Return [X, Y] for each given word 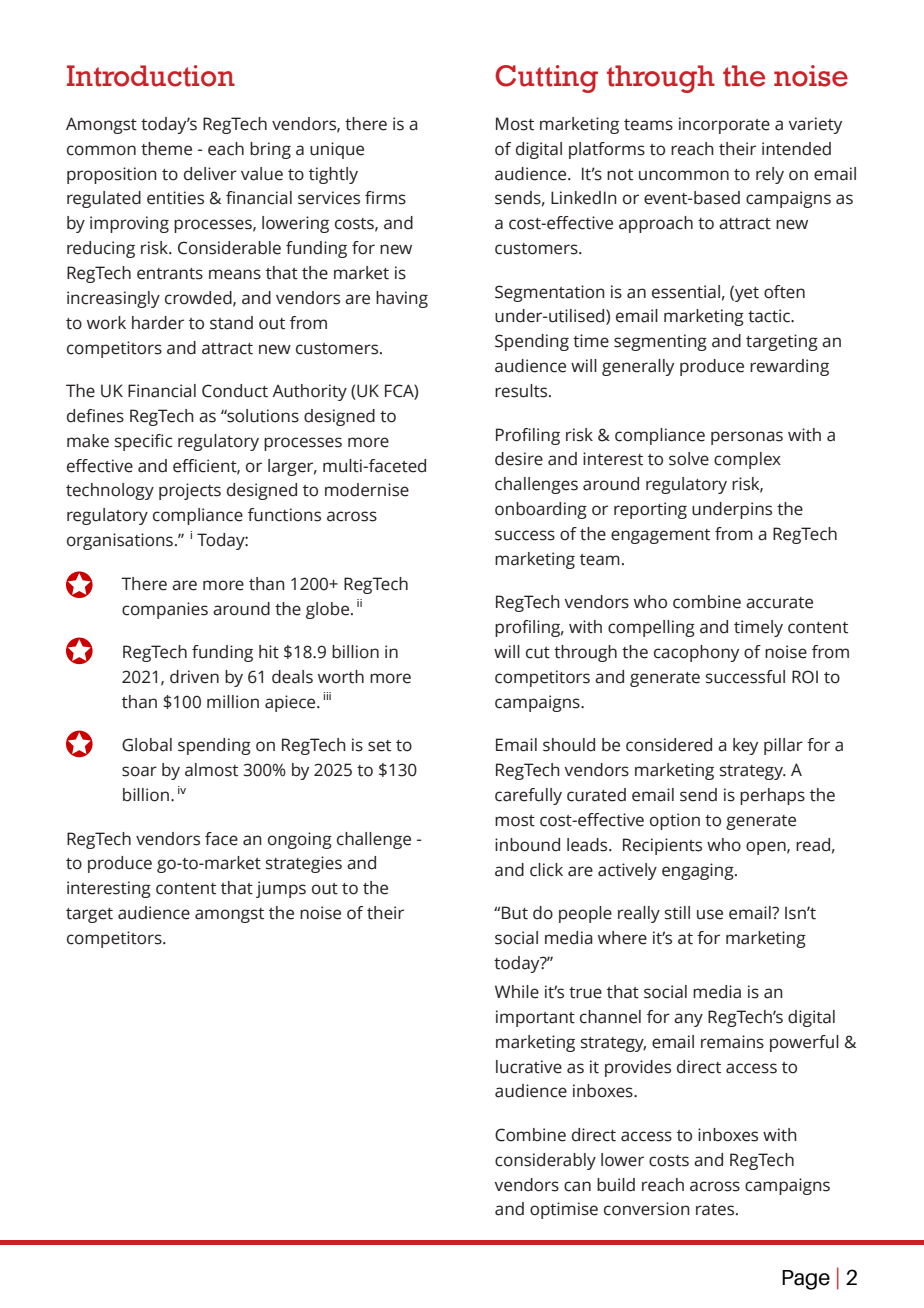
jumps [281, 889]
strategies [304, 864]
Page [806, 1280]
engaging [699, 871]
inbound [527, 845]
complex [747, 460]
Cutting [546, 79]
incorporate [724, 125]
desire [519, 459]
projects [190, 491]
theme [166, 149]
